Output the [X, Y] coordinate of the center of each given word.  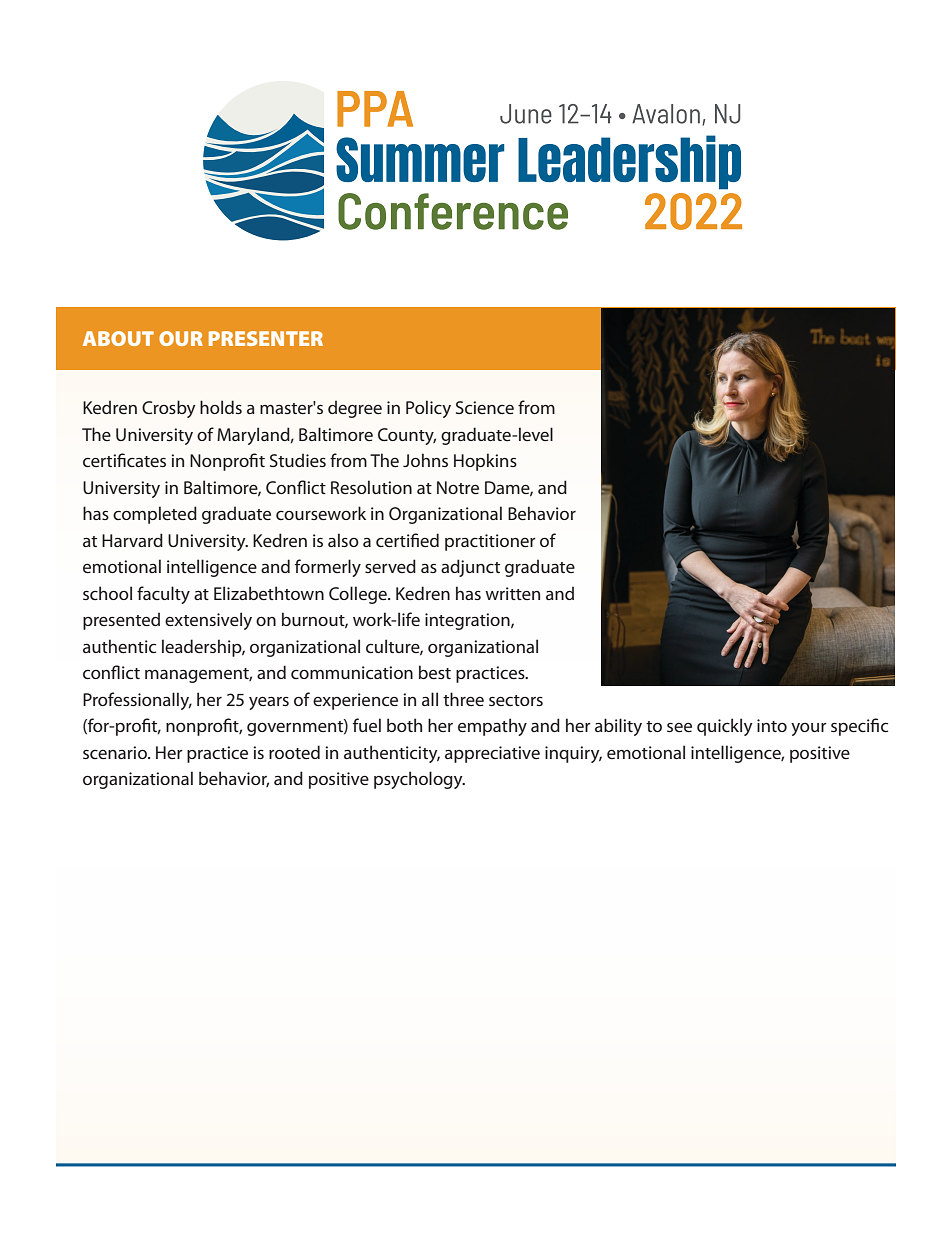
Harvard [132, 540]
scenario [116, 752]
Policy [428, 409]
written [512, 593]
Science [485, 407]
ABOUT [118, 338]
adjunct [470, 568]
